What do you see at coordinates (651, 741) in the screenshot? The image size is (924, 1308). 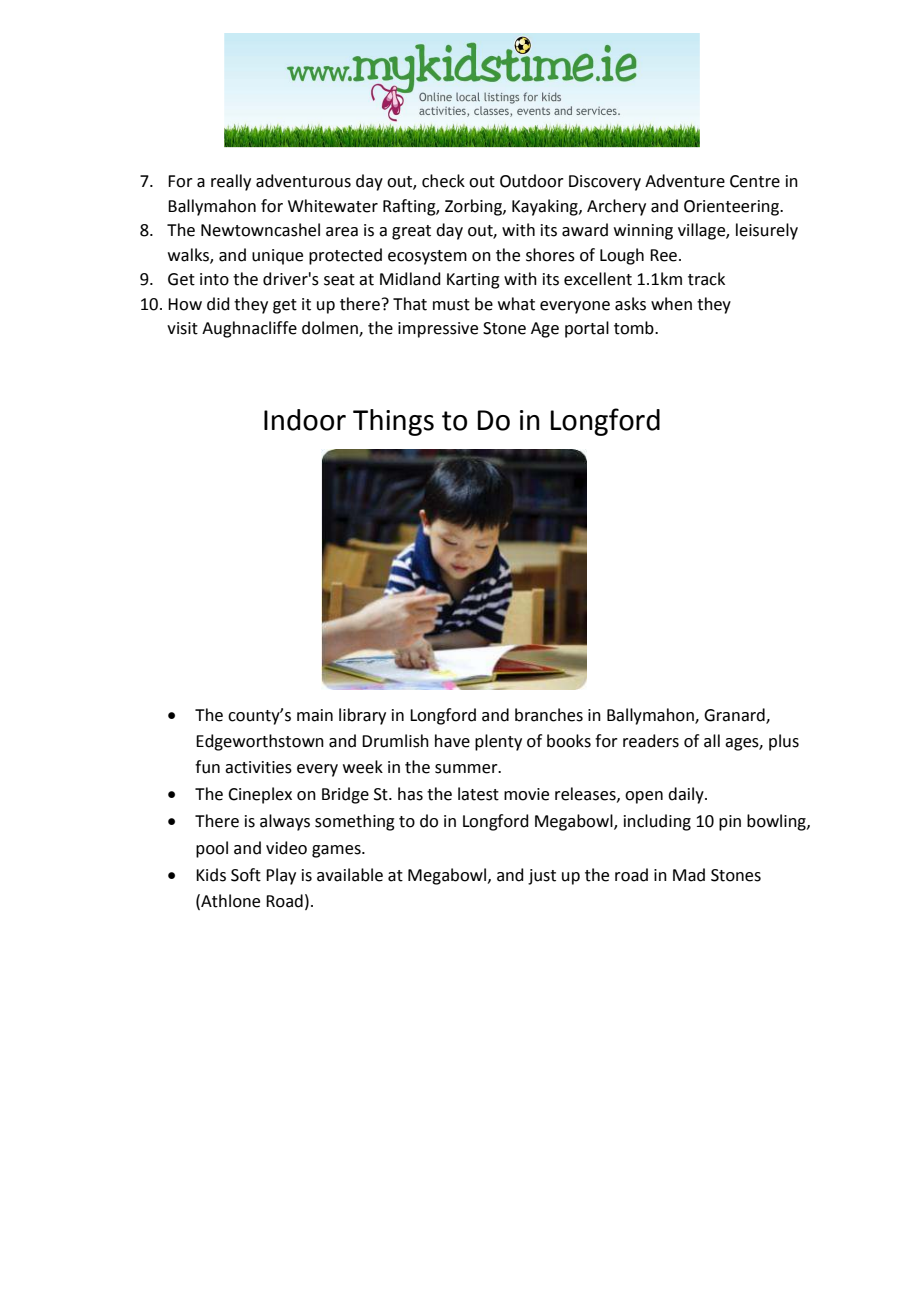 I see `readers` at bounding box center [651, 741].
